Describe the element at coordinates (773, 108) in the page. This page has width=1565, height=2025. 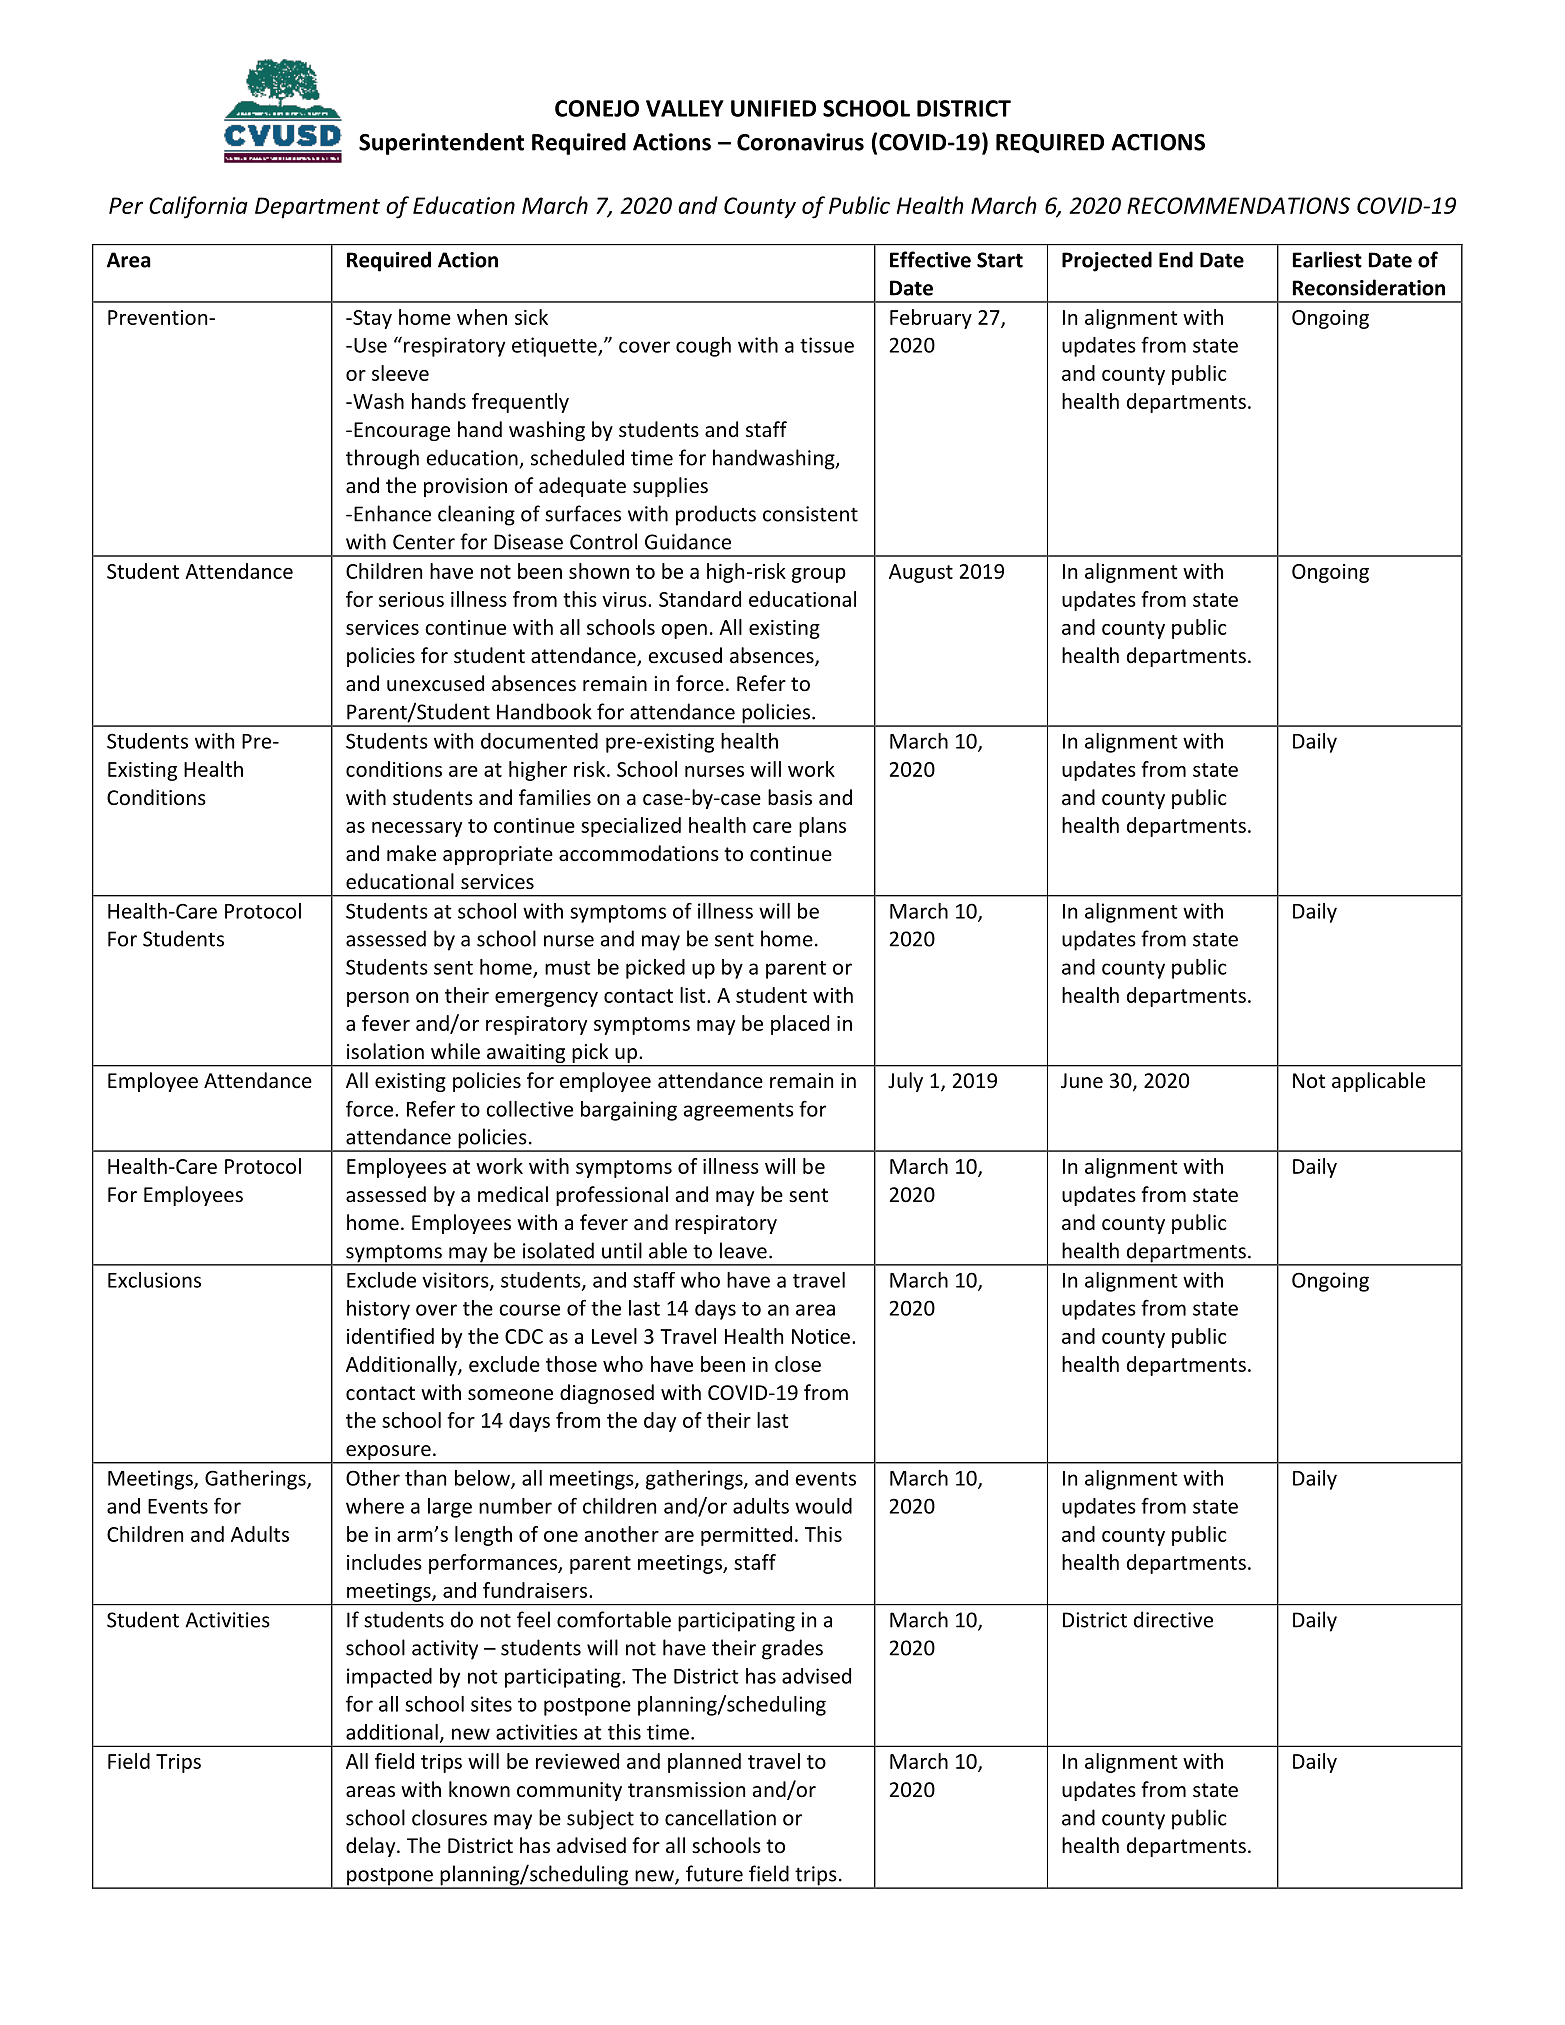
I see `UNIFIED` at that location.
